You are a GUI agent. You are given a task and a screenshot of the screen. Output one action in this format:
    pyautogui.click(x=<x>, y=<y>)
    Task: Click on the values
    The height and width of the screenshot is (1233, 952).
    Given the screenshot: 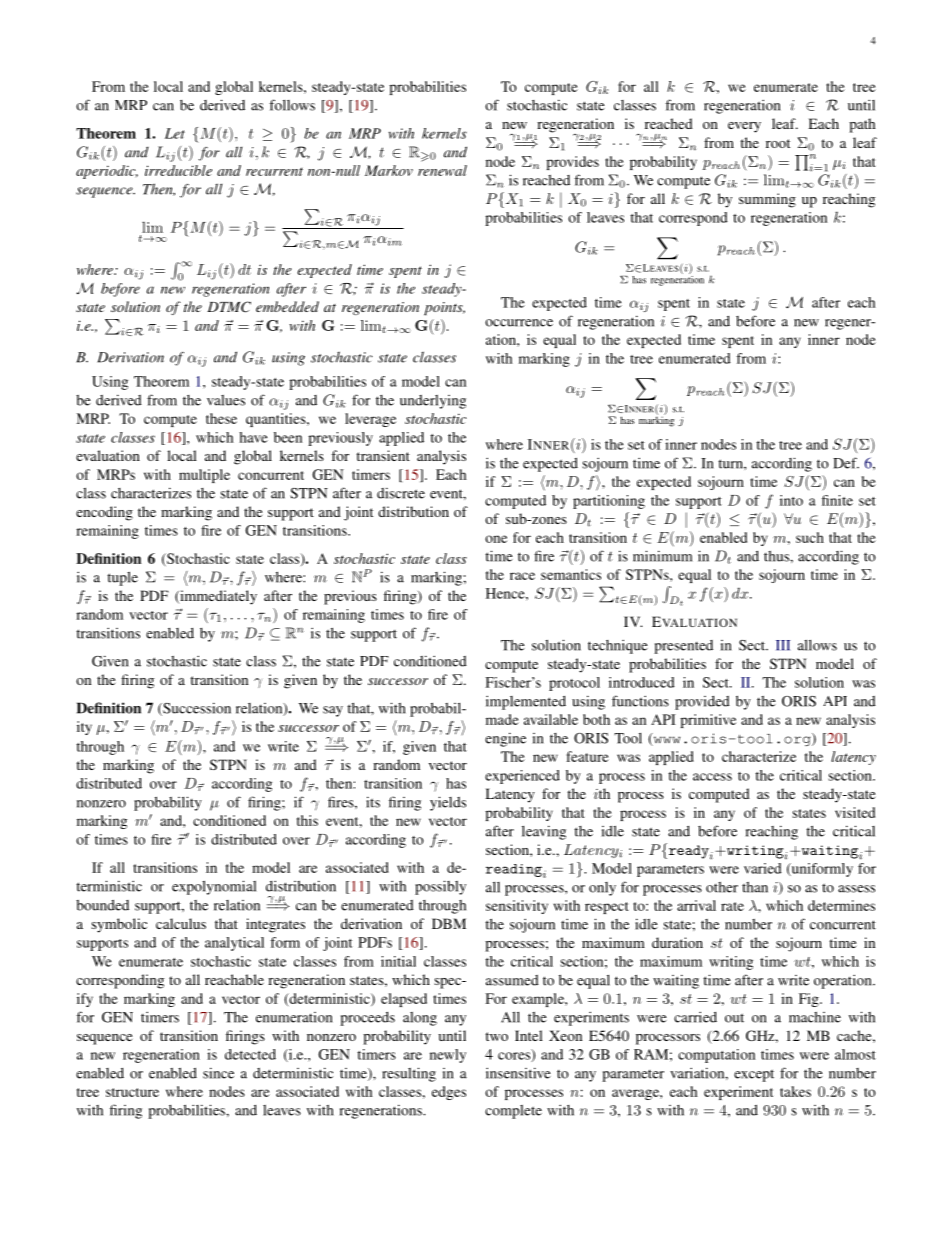 What is the action you would take?
    pyautogui.click(x=226, y=400)
